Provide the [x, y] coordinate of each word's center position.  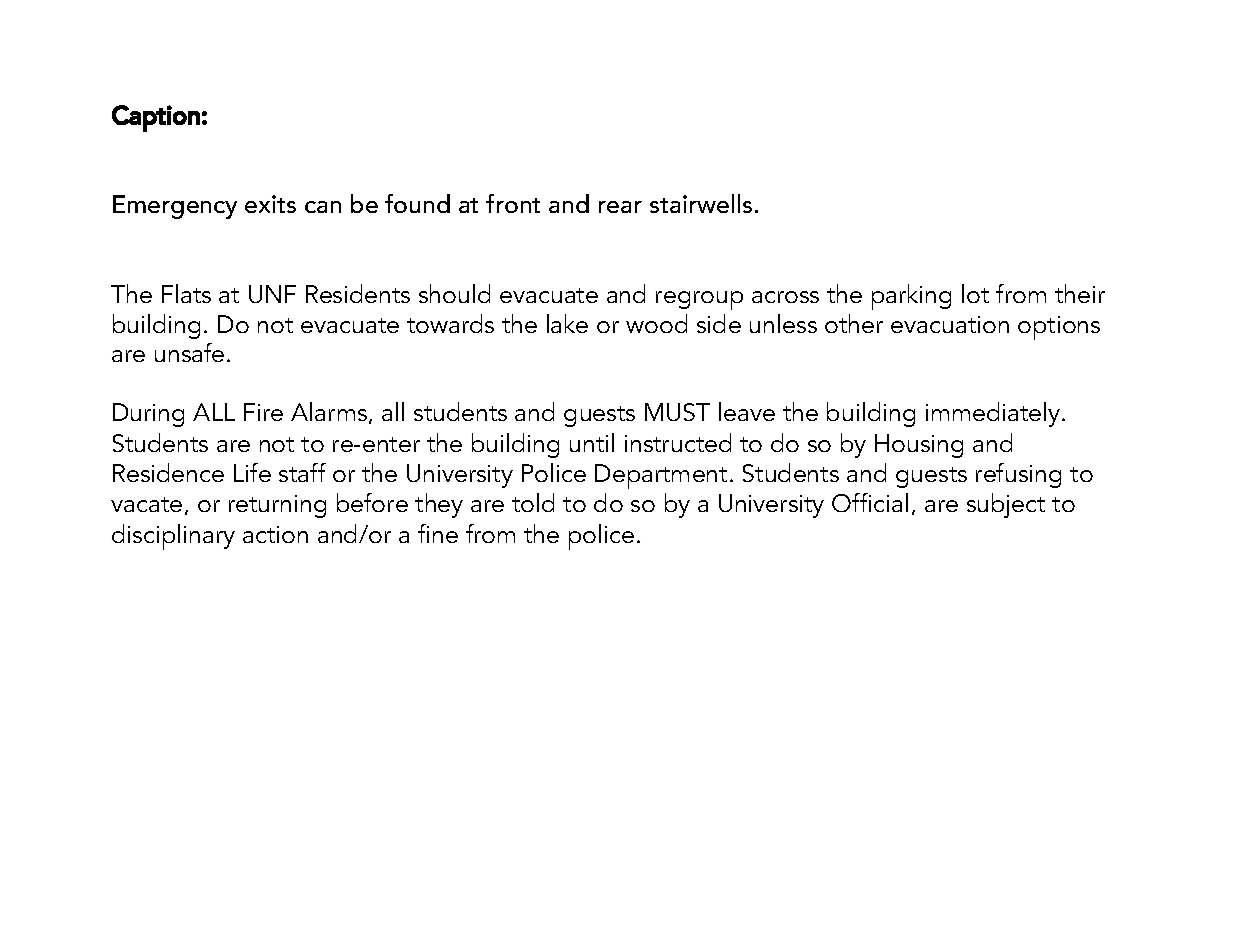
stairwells [701, 203]
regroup [699, 300]
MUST [677, 412]
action [275, 534]
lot [975, 293]
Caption [156, 118]
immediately [994, 414]
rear [620, 207]
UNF [272, 294]
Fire [263, 412]
